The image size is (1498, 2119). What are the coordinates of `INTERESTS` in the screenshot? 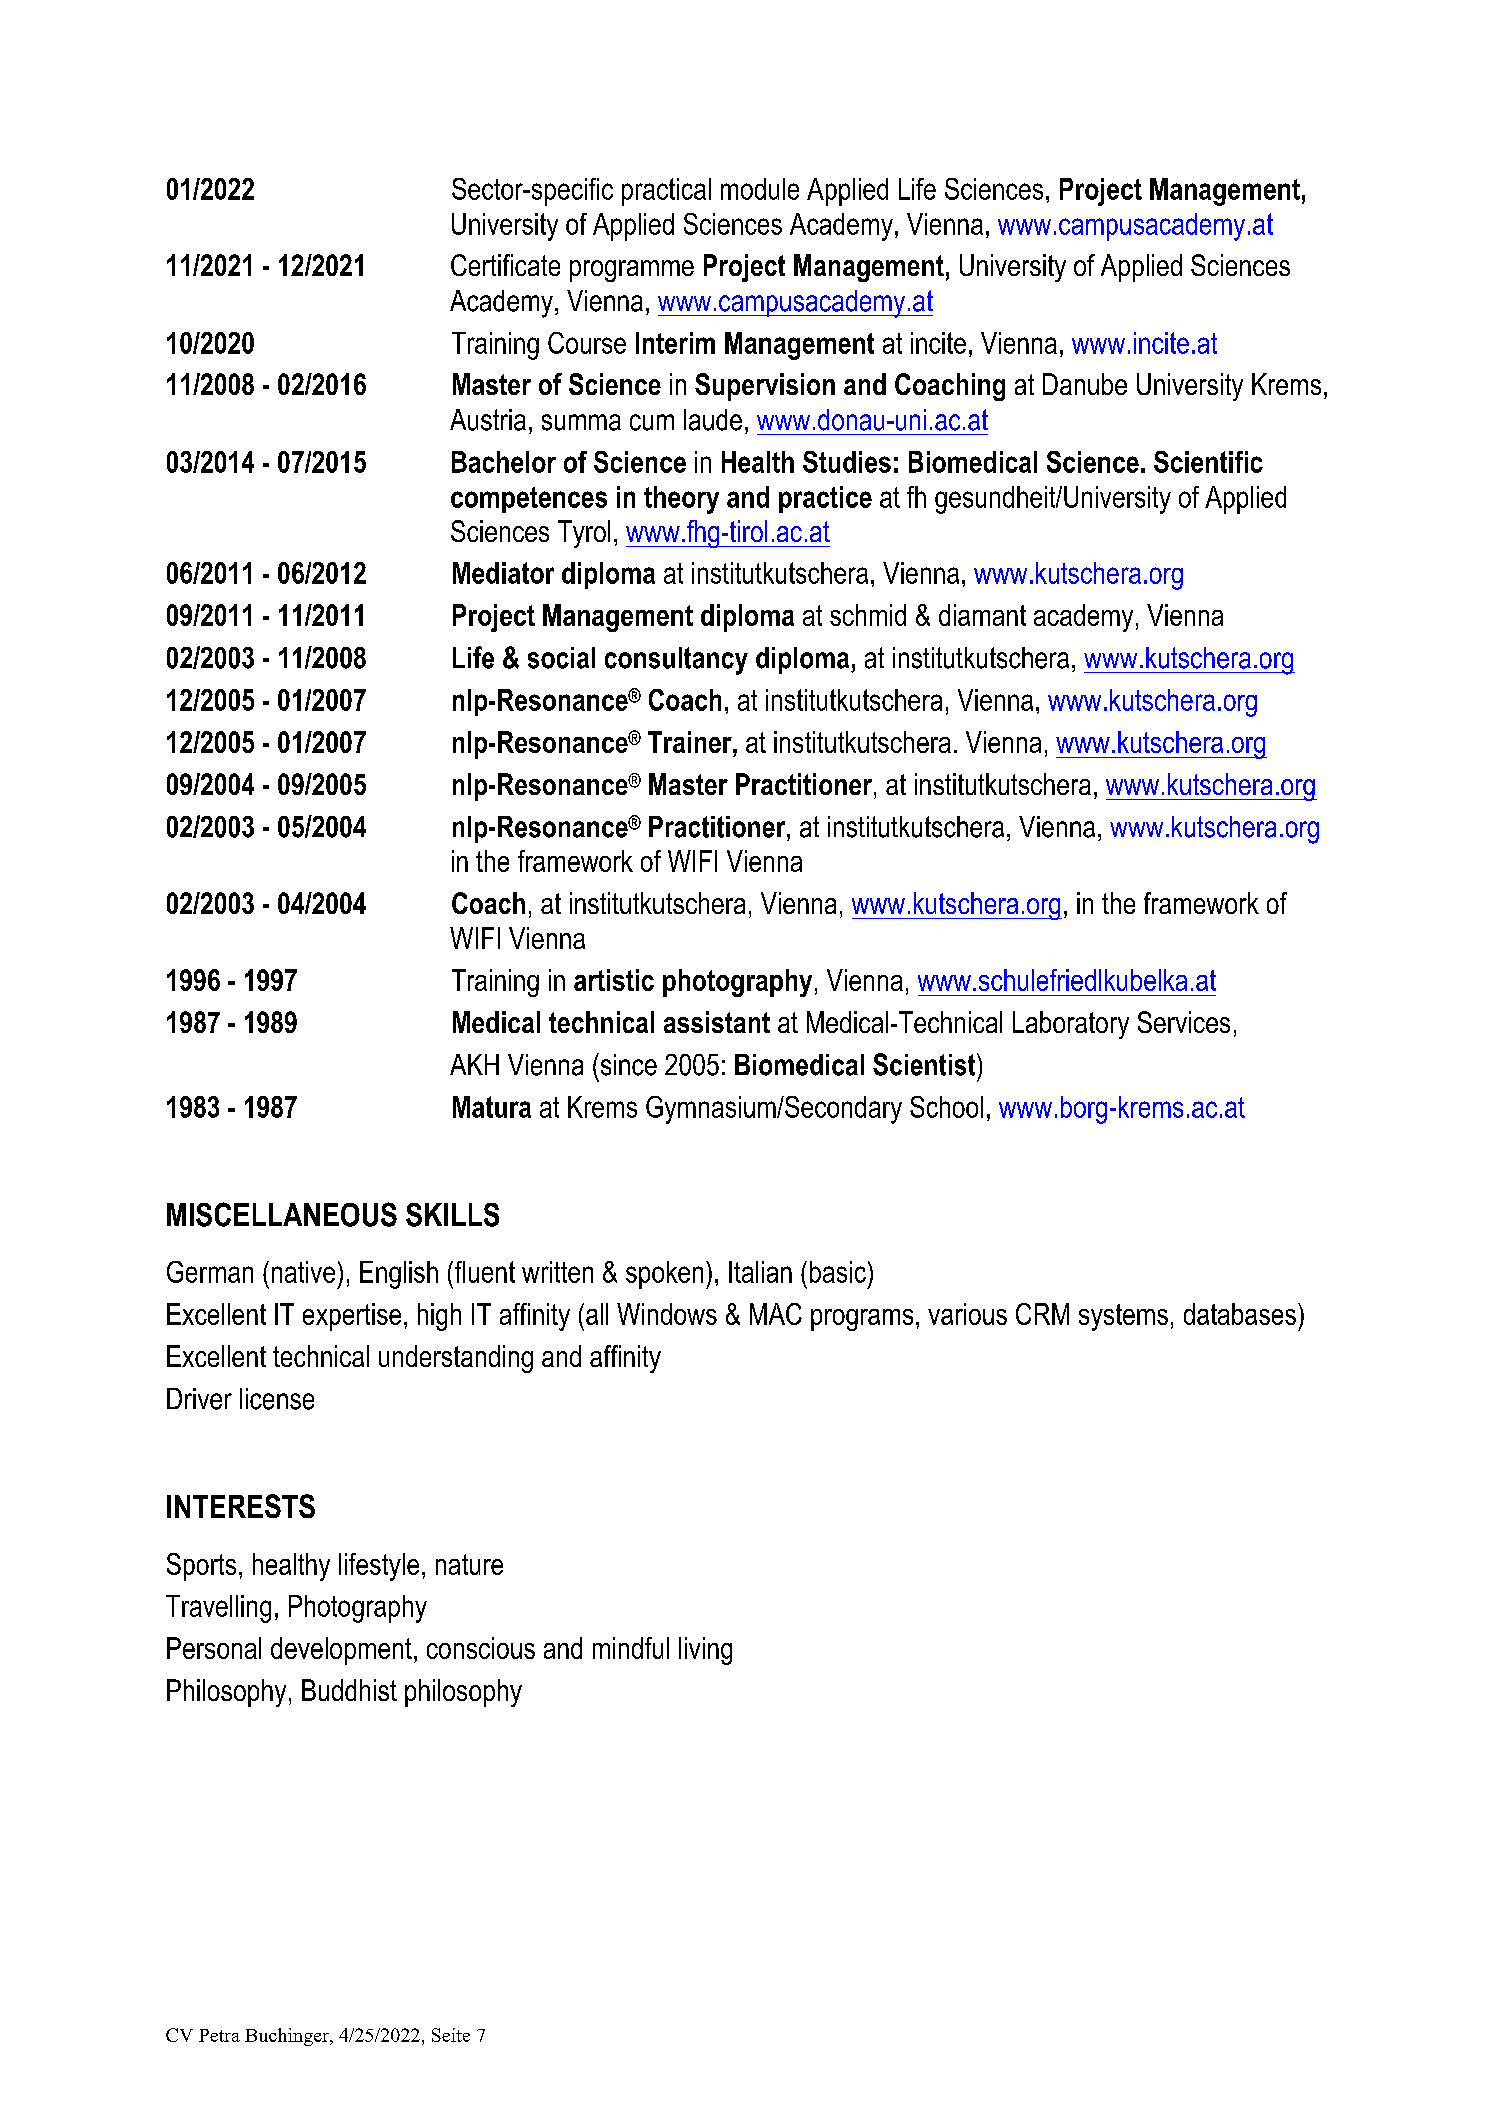 It's located at (241, 1506).
